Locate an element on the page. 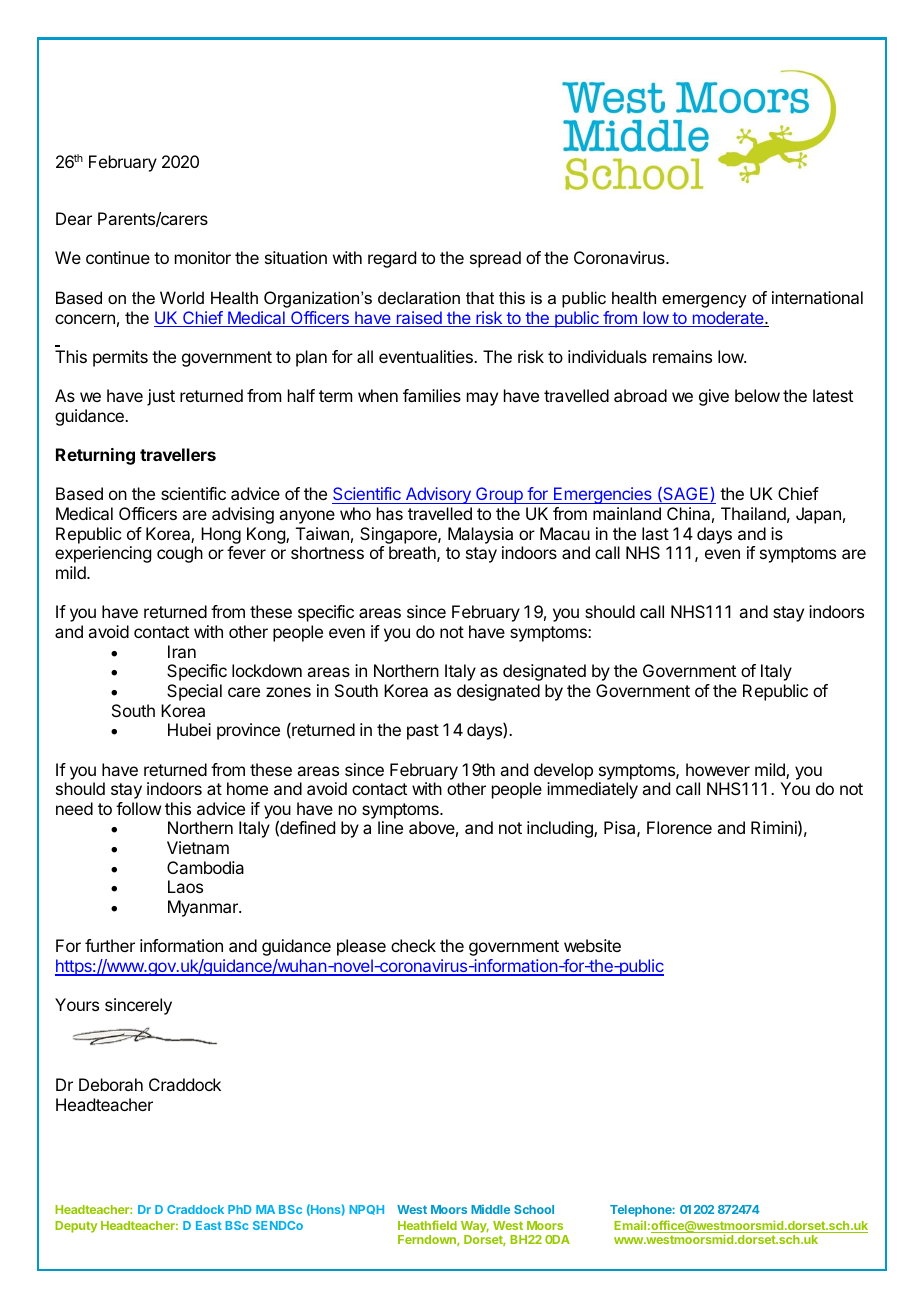 This page has width=924, height=1308. however is located at coordinates (718, 769).
